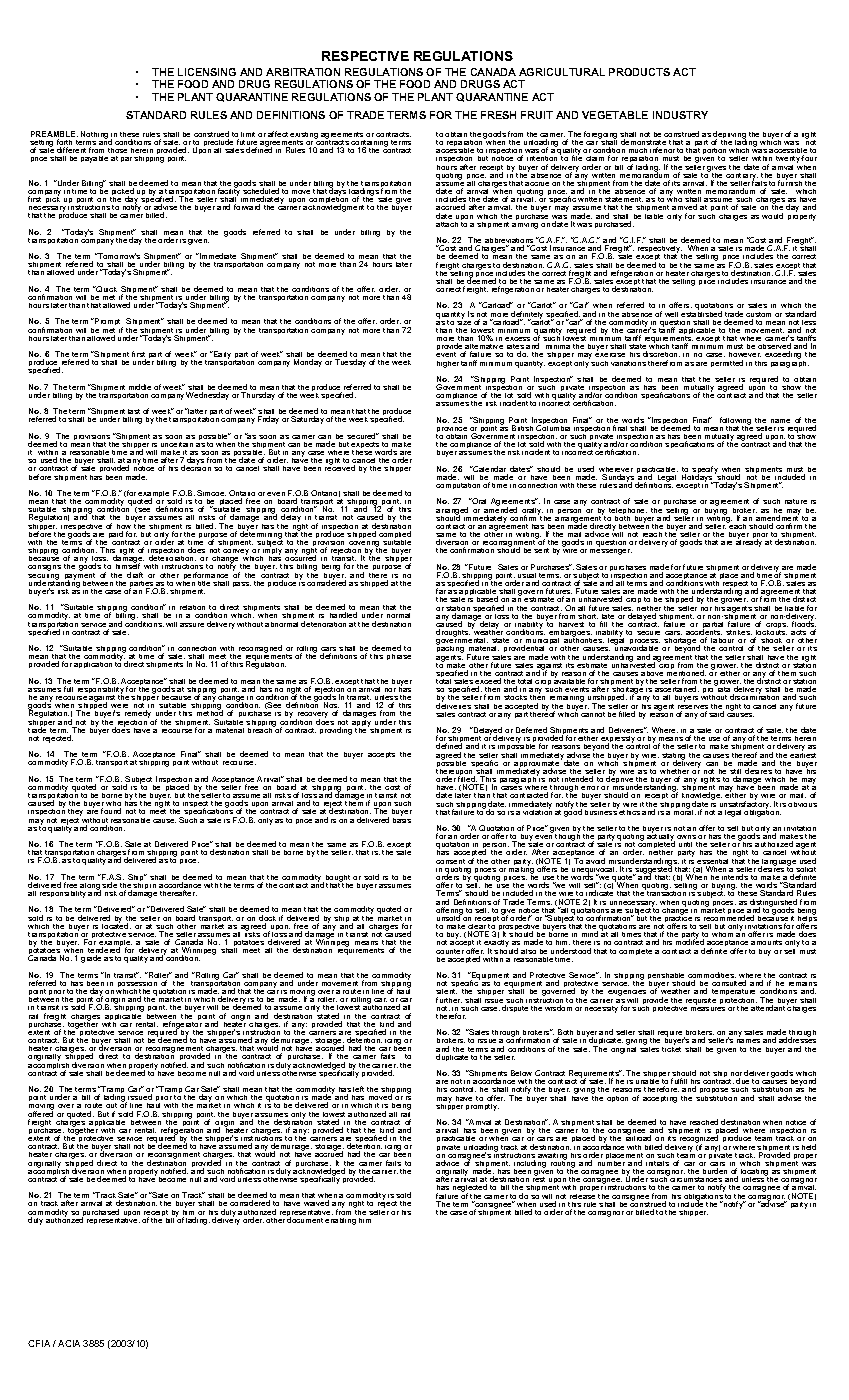 This screenshot has width=849, height=1400. I want to click on said, so click(716, 714).
